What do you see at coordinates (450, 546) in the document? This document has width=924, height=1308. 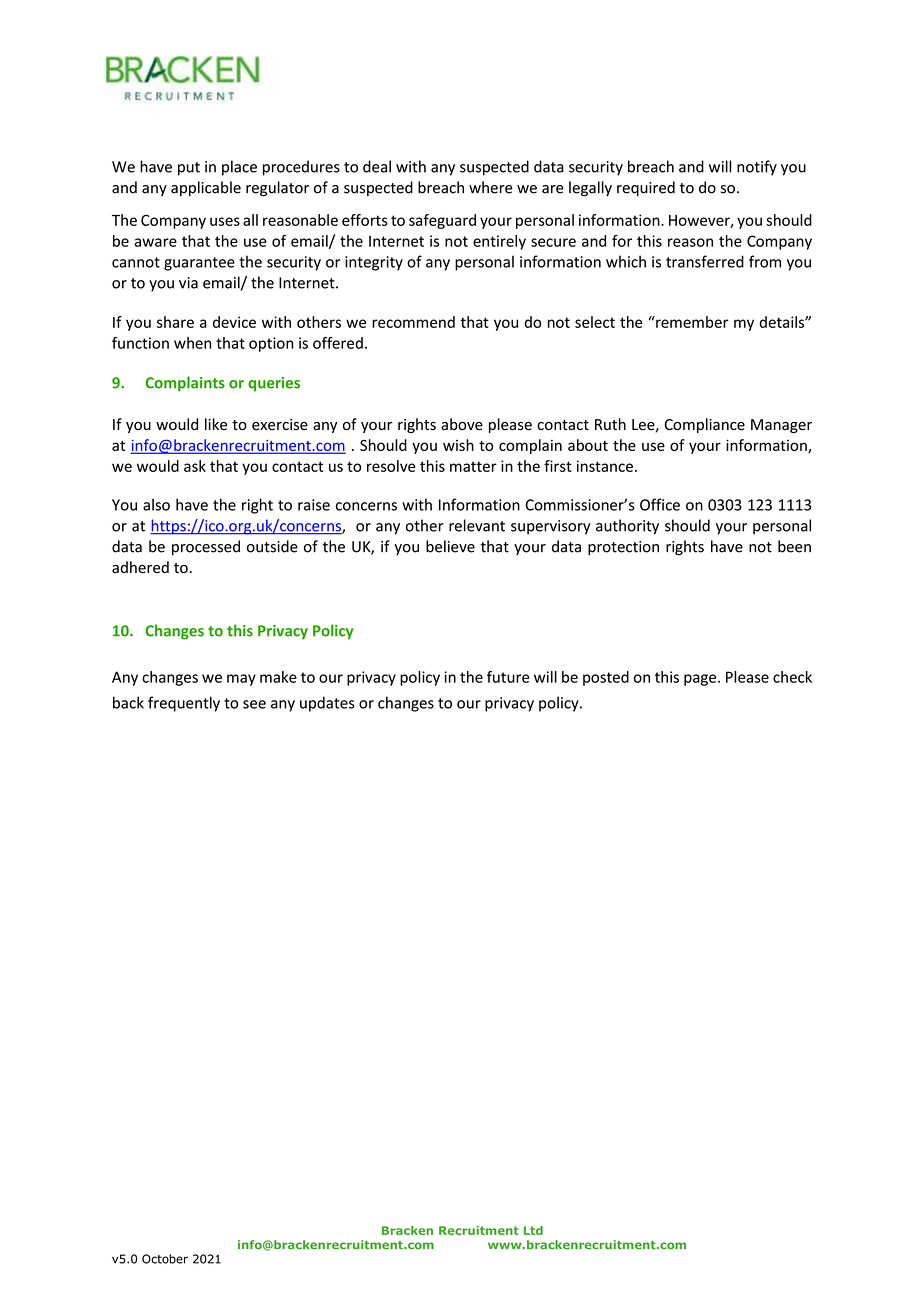 I see `believe` at bounding box center [450, 546].
